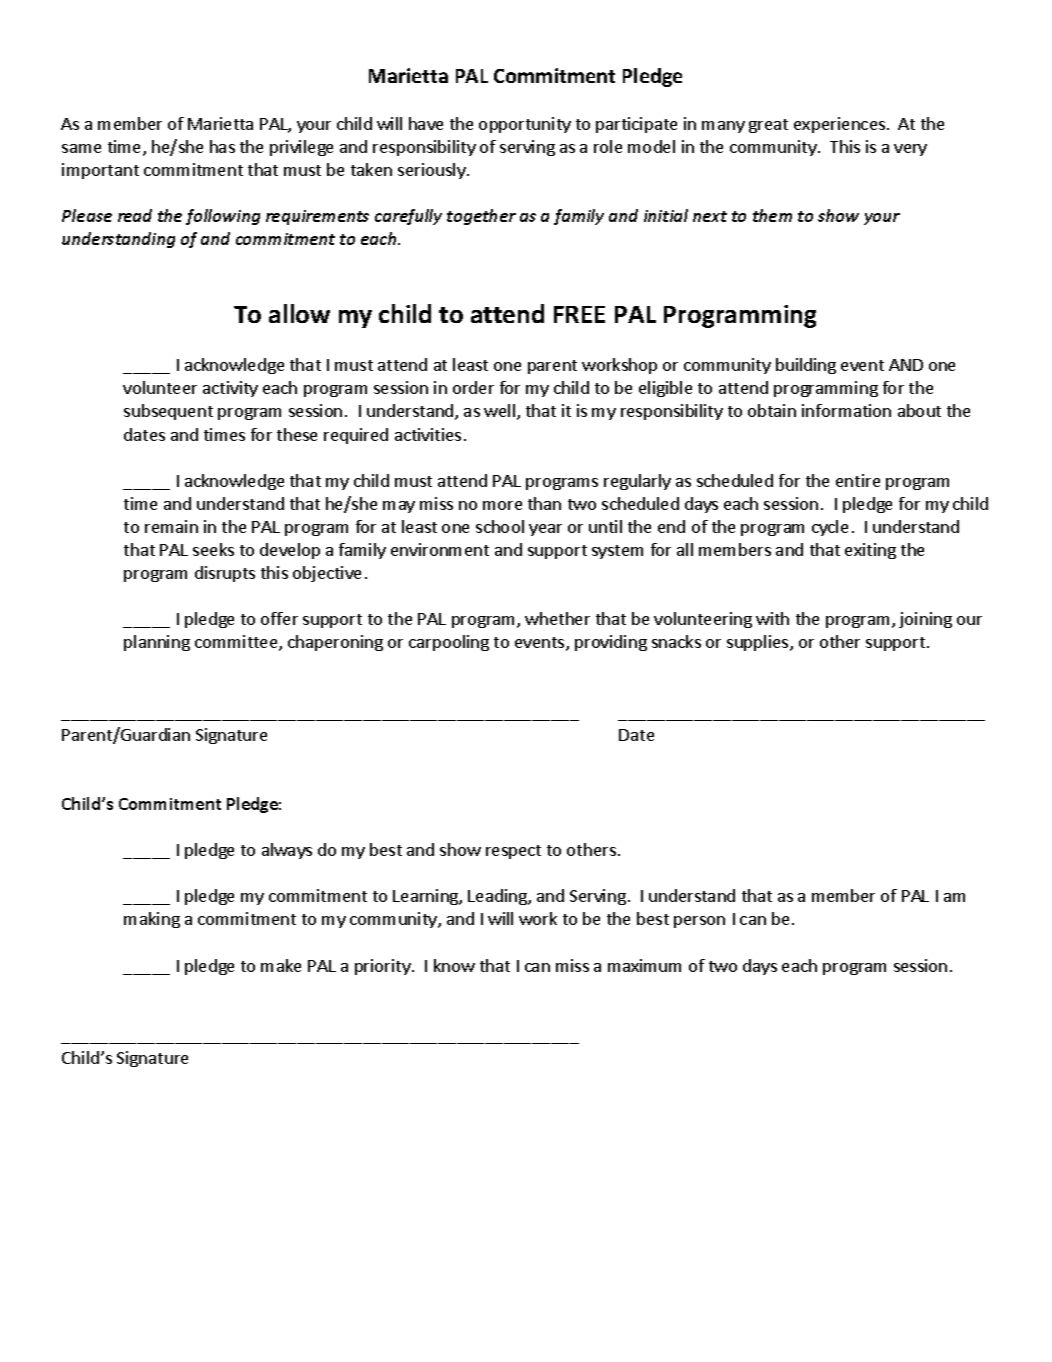 The width and height of the image is (1052, 1362). Describe the element at coordinates (499, 410) in the image. I see `well` at that location.
